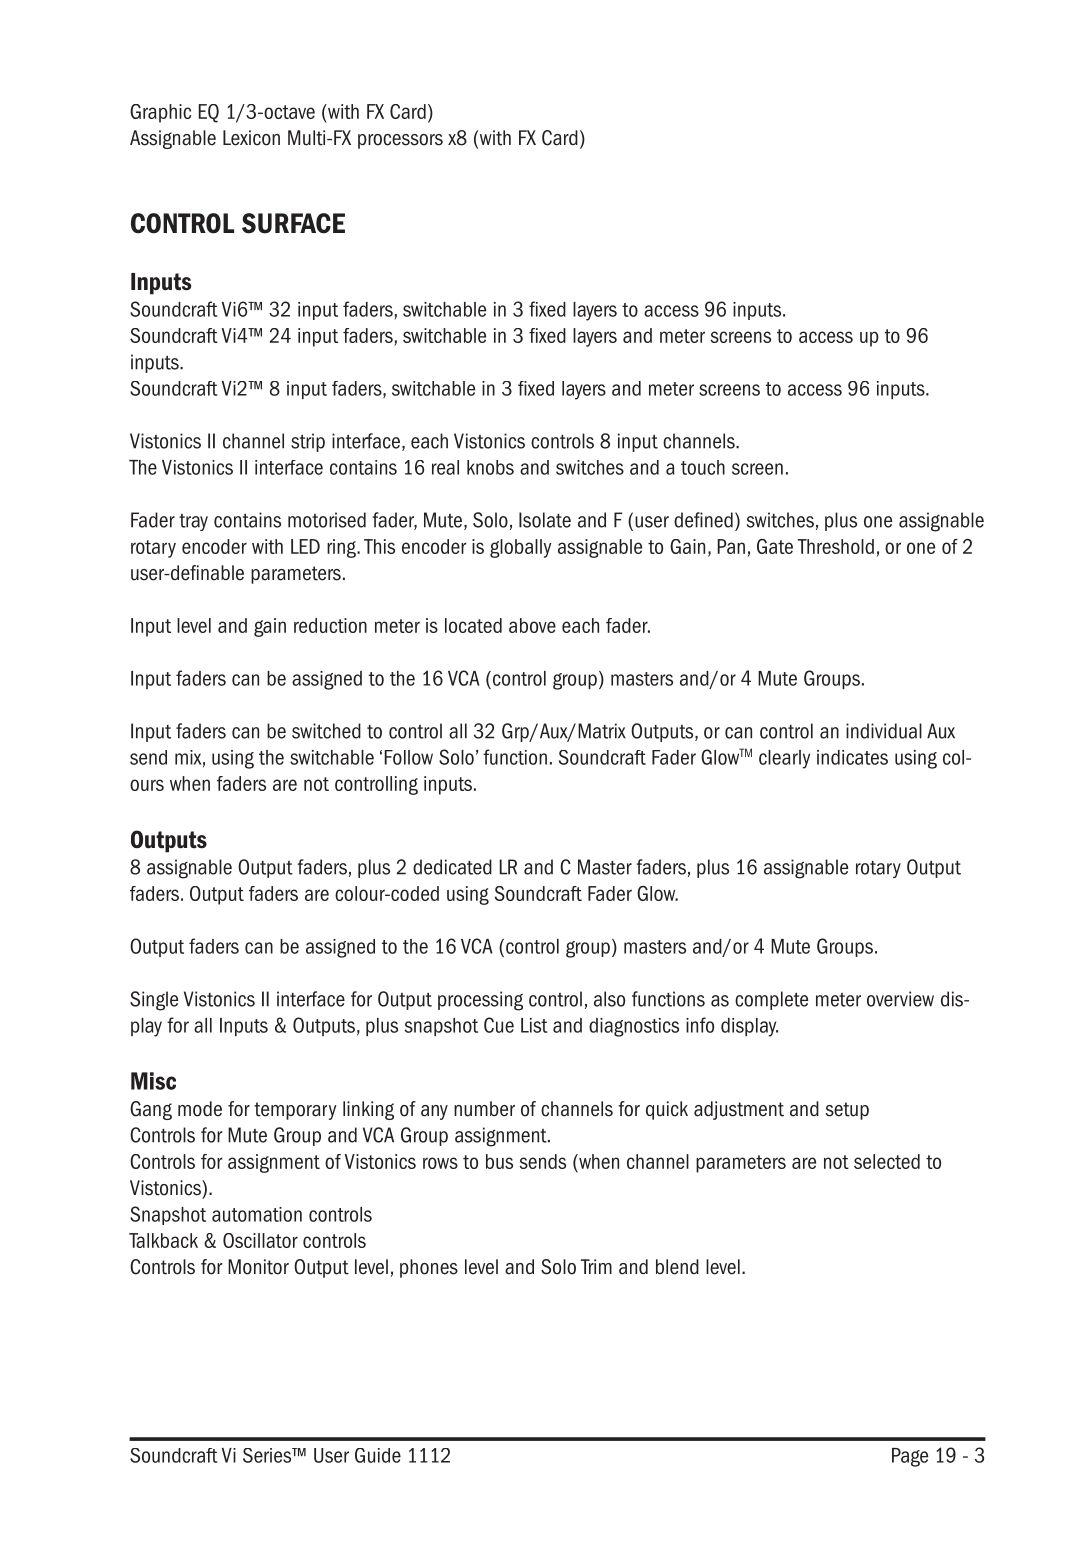 This screenshot has height=1541, width=1089. Describe the element at coordinates (251, 138) in the screenshot. I see `Lexicon` at that location.
